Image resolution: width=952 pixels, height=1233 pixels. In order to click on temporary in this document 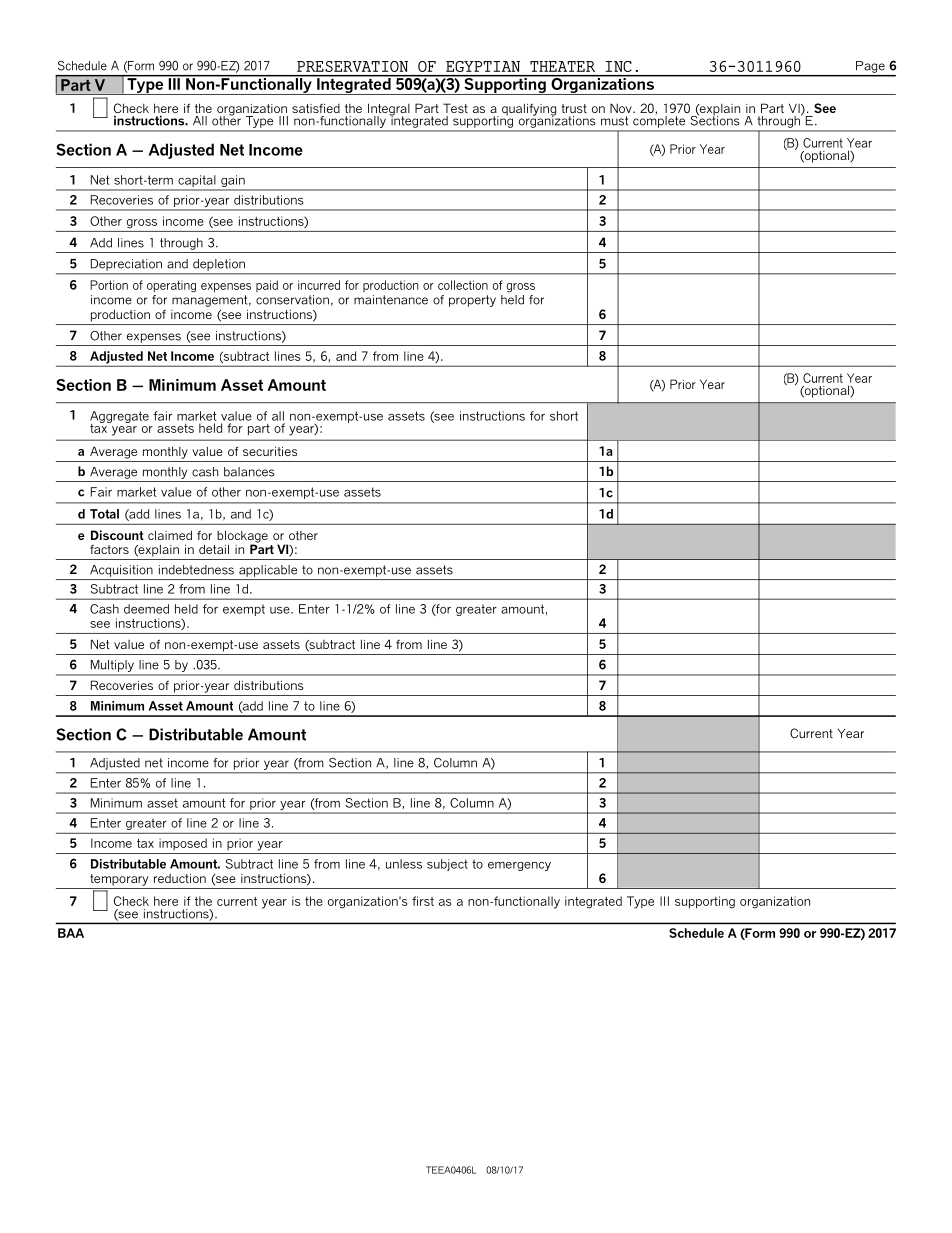, I will do `click(119, 880)`.
